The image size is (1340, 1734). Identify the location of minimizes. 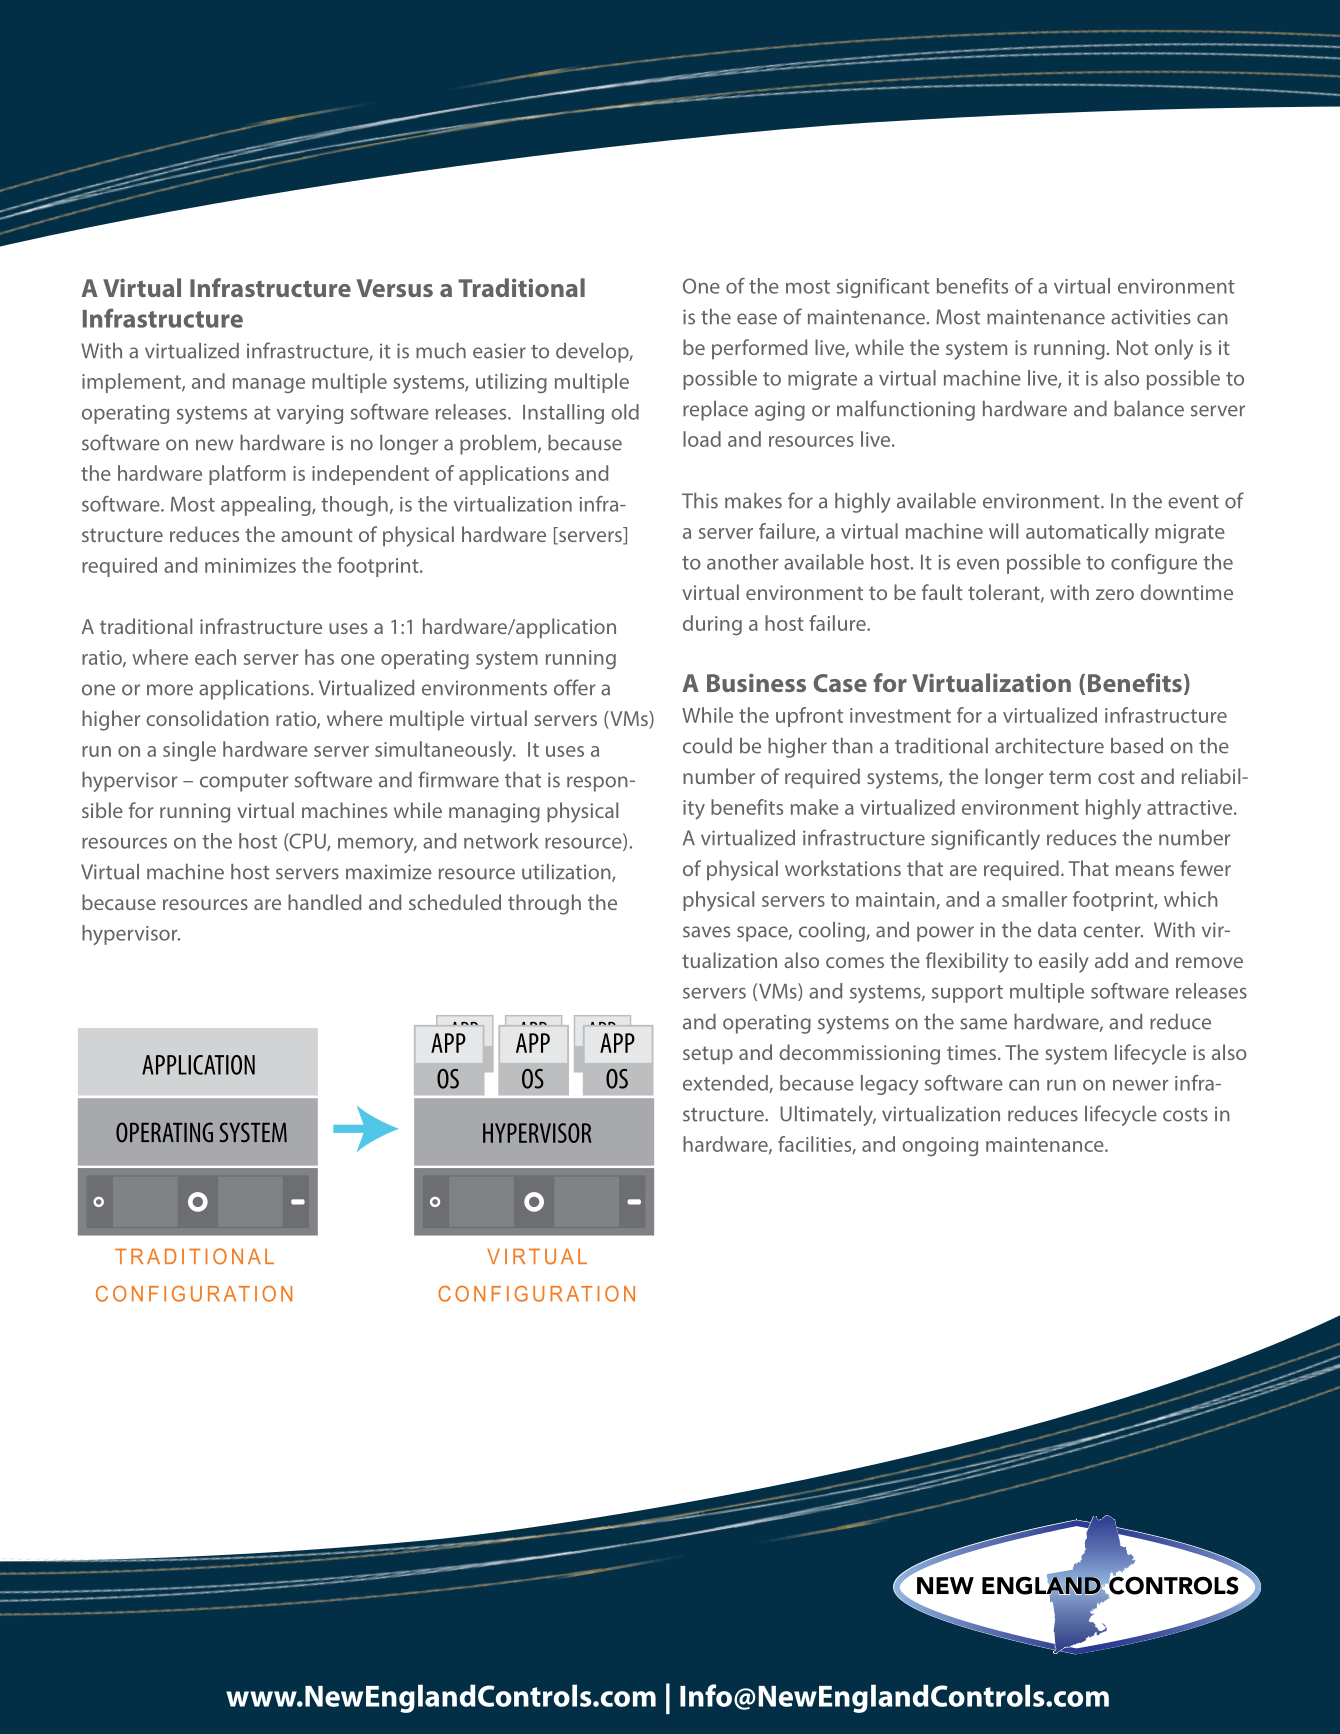
(250, 565).
